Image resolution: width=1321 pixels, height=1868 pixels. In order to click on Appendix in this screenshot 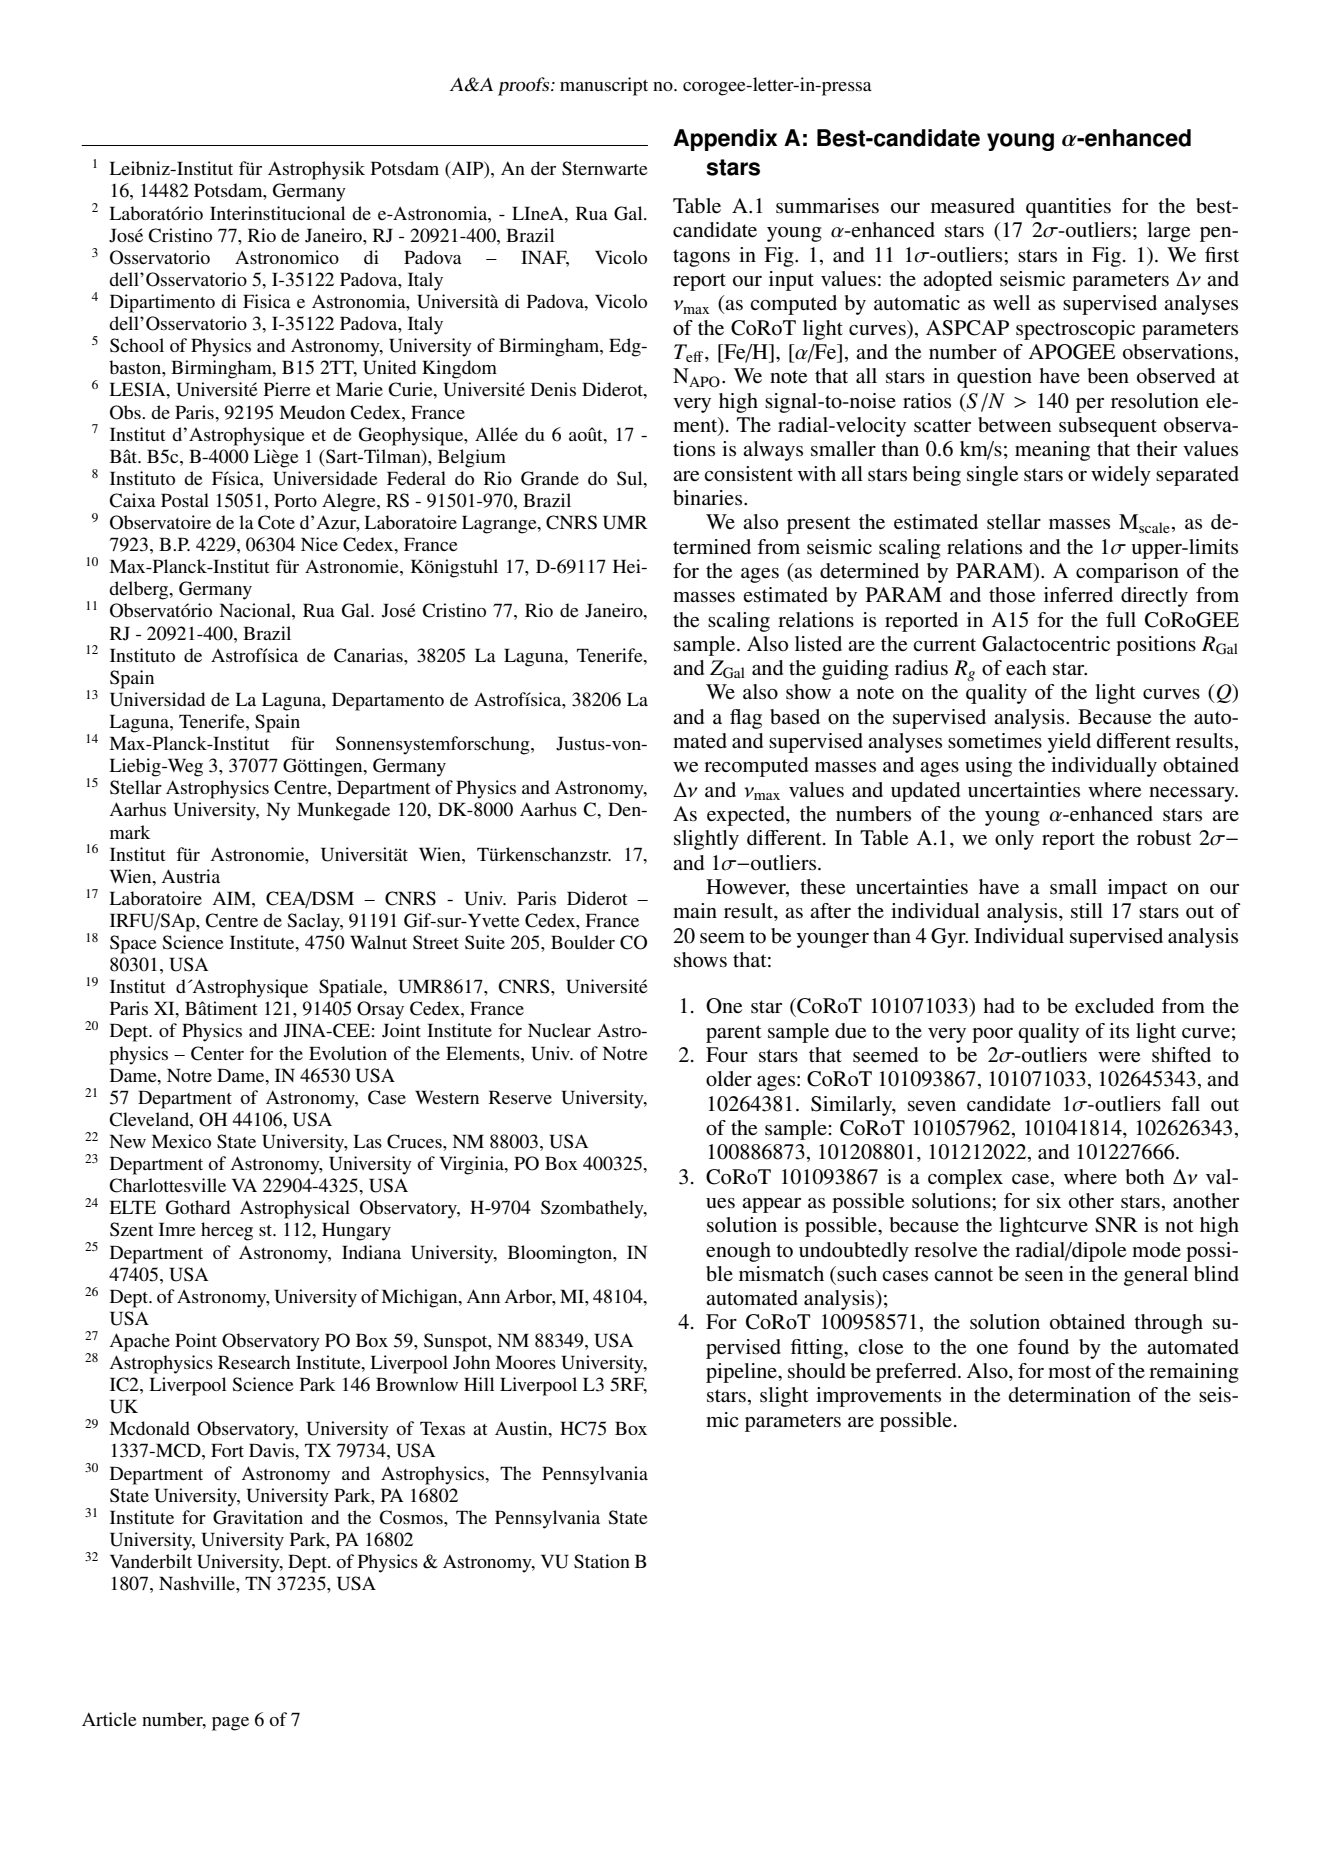, I will do `click(725, 140)`.
